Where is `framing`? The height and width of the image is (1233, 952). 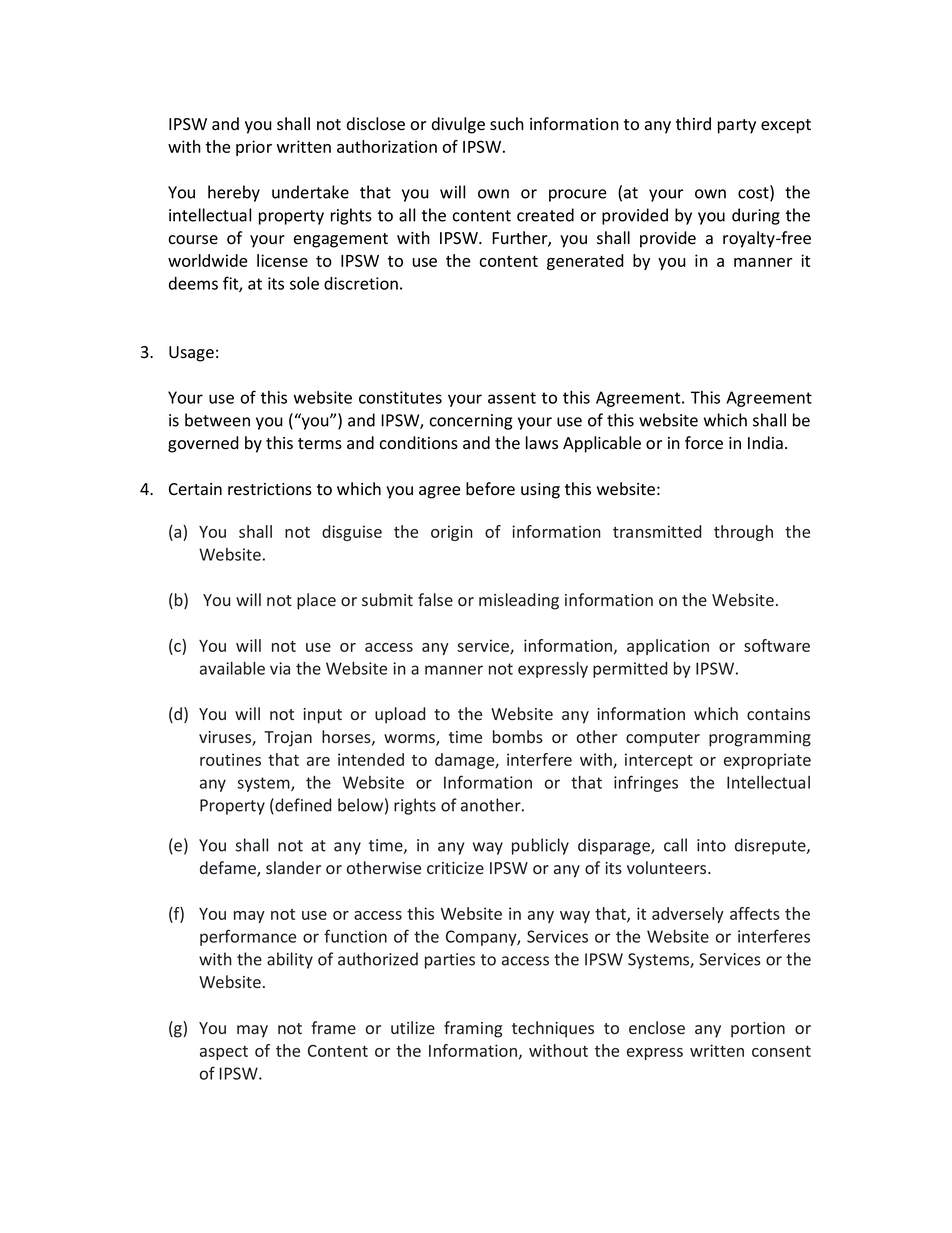 framing is located at coordinates (473, 1029).
